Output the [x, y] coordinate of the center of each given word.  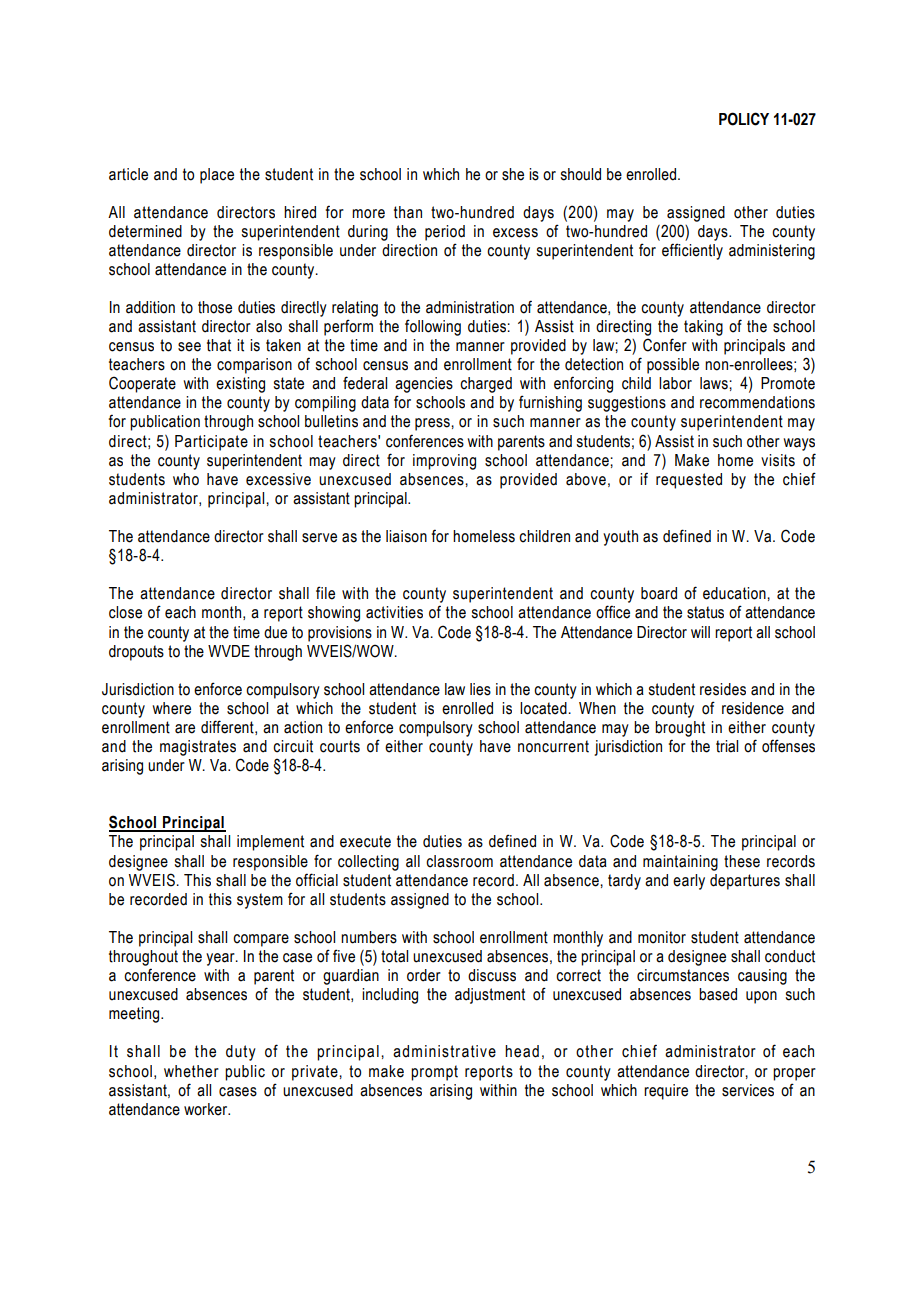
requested [689, 481]
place [217, 176]
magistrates [198, 748]
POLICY [744, 119]
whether [191, 1071]
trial [727, 746]
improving [444, 462]
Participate [211, 443]
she [513, 174]
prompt [434, 1073]
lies [480, 689]
